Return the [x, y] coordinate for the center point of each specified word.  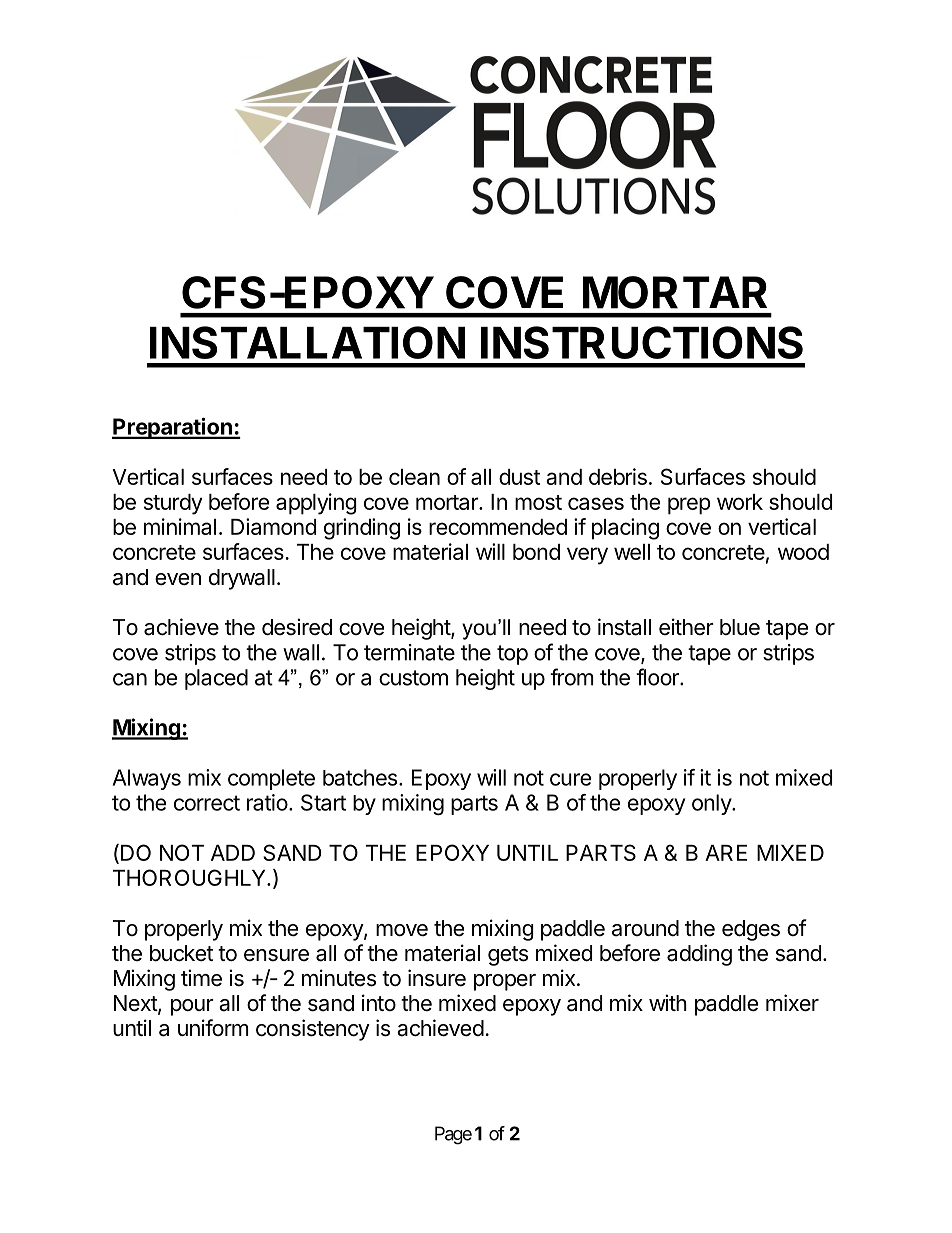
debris [618, 476]
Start [323, 802]
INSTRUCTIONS [642, 342]
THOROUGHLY [190, 877]
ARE [726, 853]
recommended [498, 527]
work [740, 502]
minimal [180, 526]
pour [192, 1007]
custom [413, 678]
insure [437, 978]
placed [216, 679]
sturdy [173, 504]
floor [658, 677]
